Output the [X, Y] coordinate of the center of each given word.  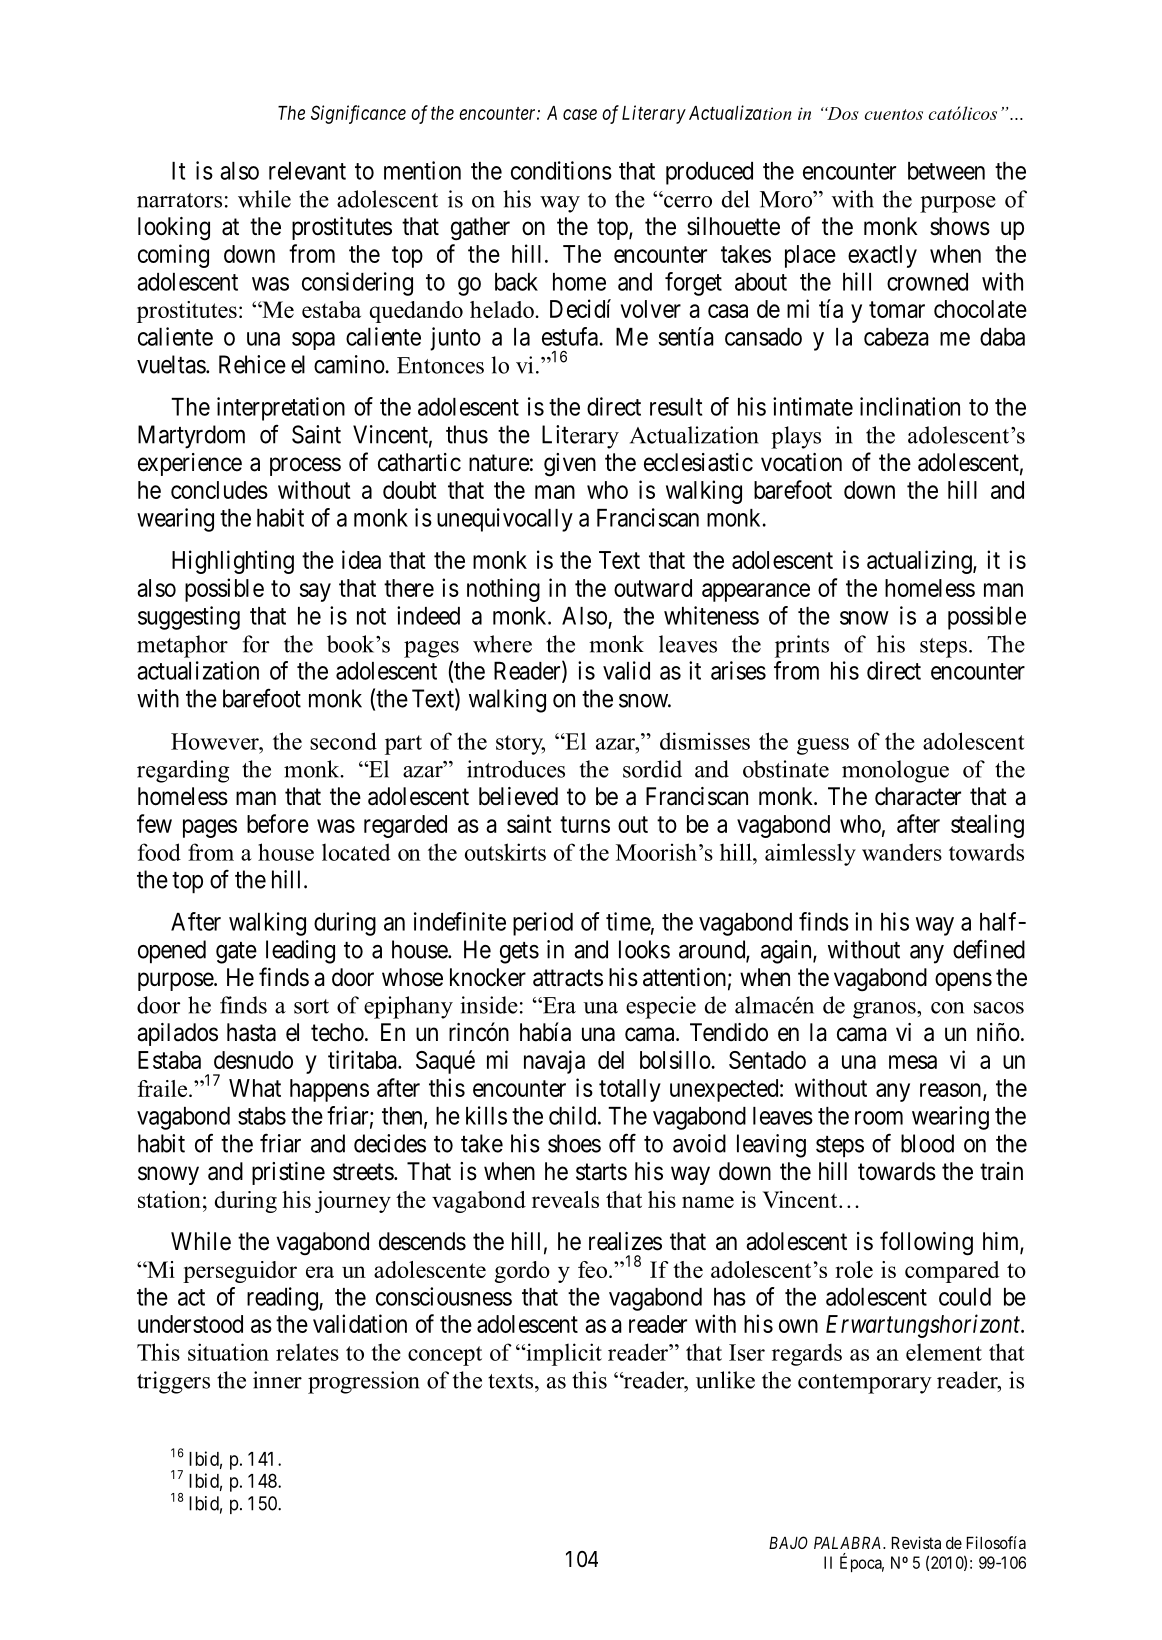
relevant [307, 171]
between [946, 171]
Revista [916, 1542]
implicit [563, 1354]
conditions [561, 170]
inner [277, 1380]
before [278, 823]
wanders [902, 852]
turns [585, 824]
